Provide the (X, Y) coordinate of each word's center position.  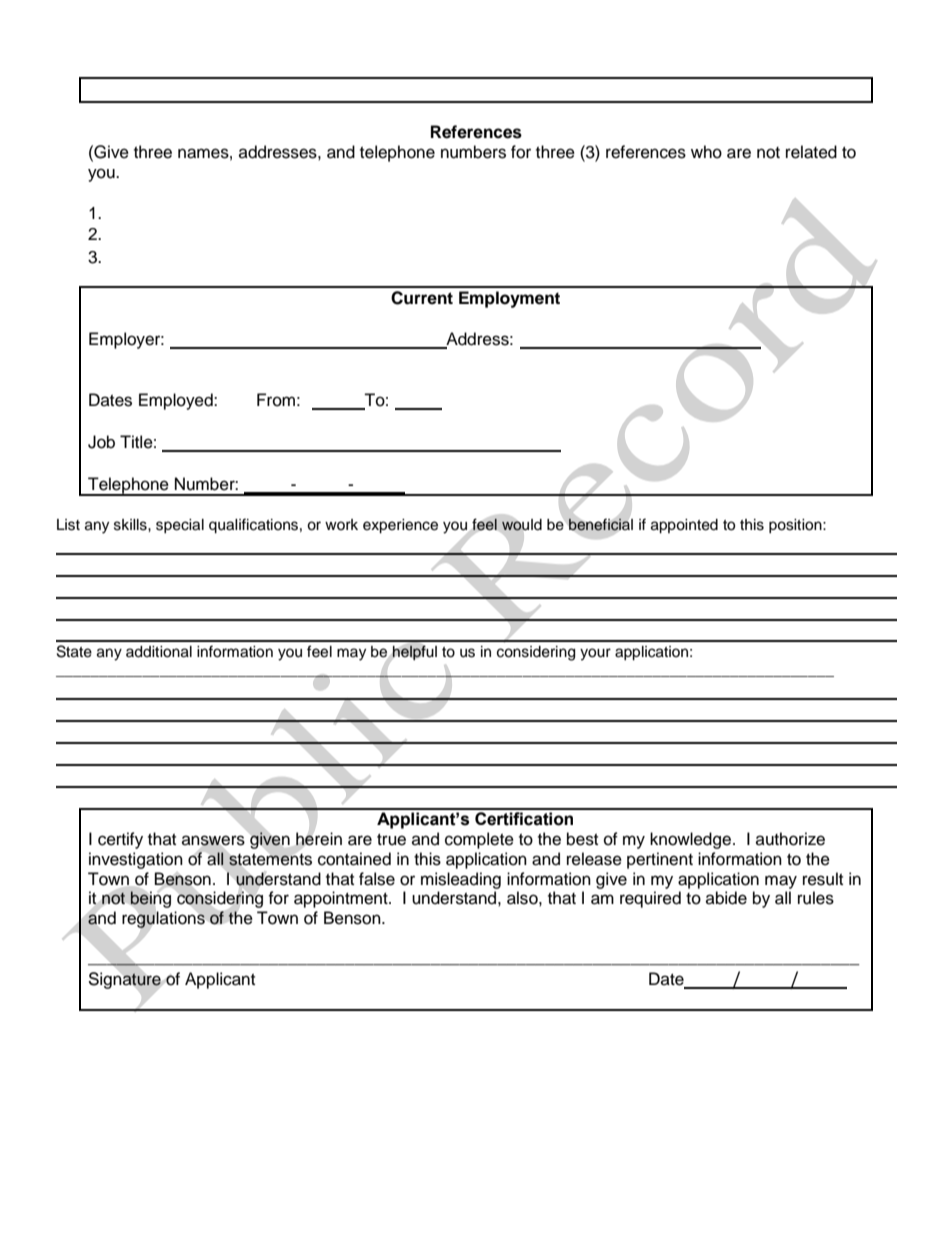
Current (422, 298)
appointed (684, 526)
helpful (414, 652)
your (595, 654)
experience (400, 526)
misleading (461, 880)
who (706, 152)
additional (159, 652)
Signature (124, 980)
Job (101, 442)
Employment (509, 299)
